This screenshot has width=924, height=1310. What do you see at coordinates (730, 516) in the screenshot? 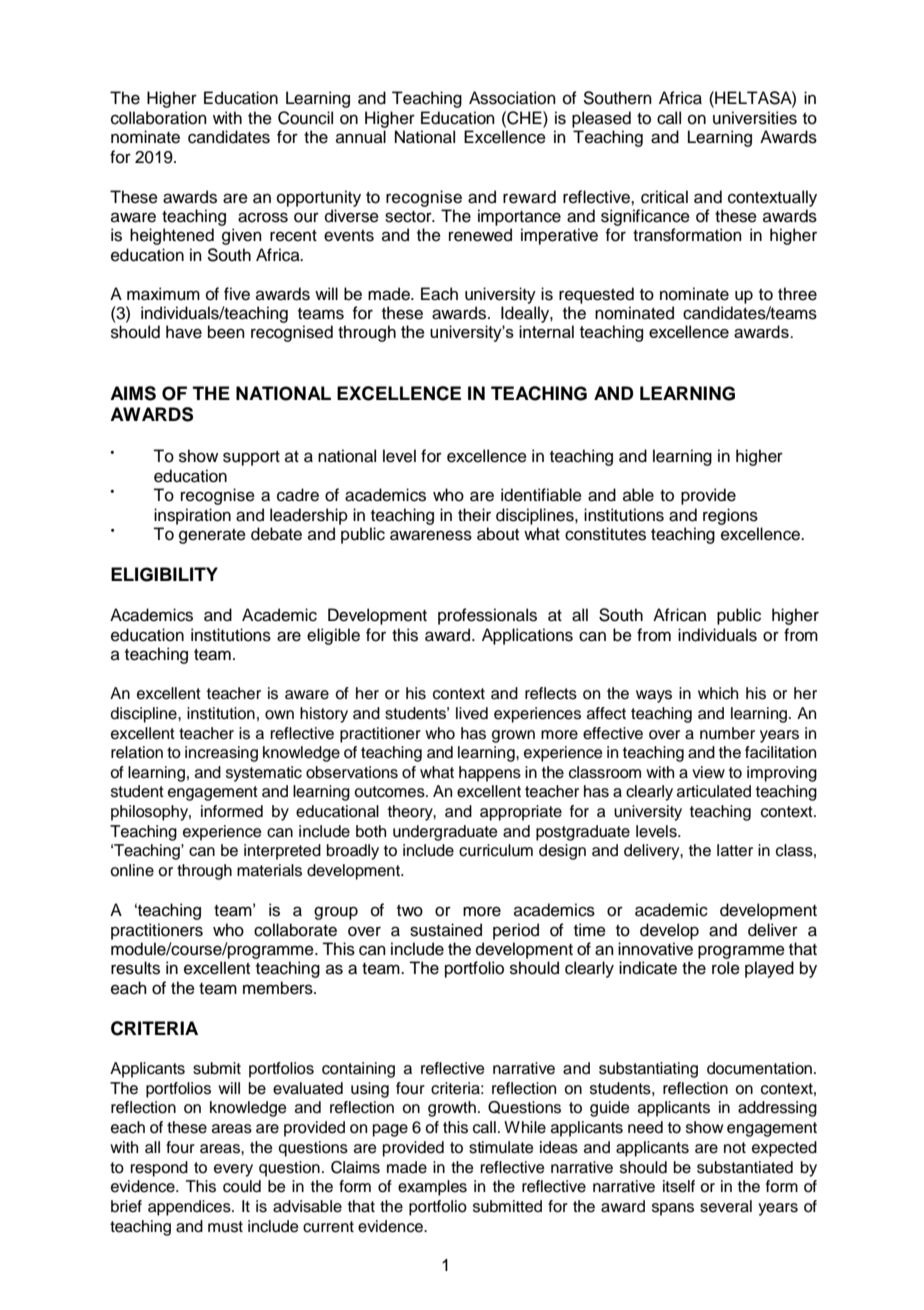
I see `regions` at bounding box center [730, 516].
